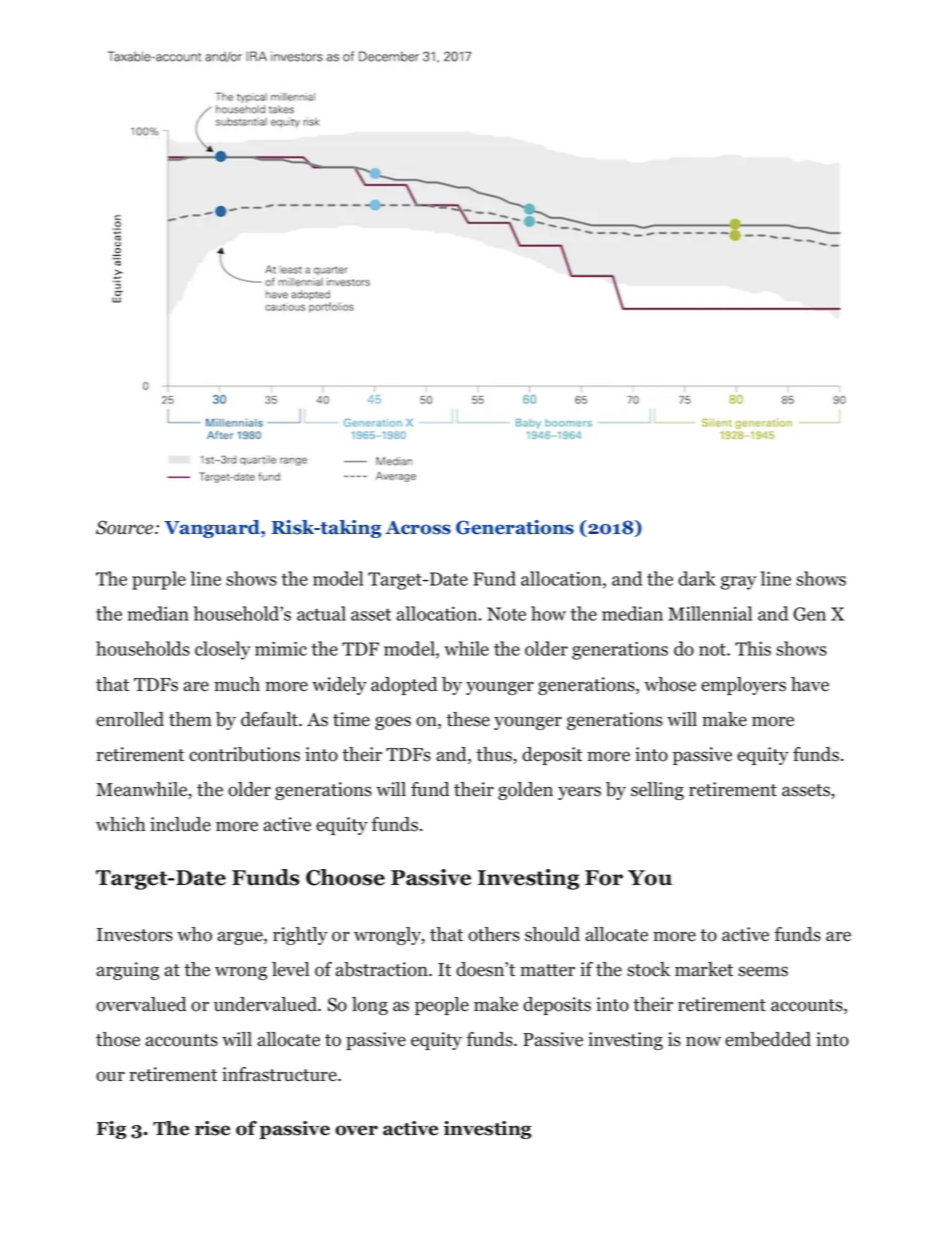 This document has width=952, height=1233. I want to click on others, so click(494, 934).
